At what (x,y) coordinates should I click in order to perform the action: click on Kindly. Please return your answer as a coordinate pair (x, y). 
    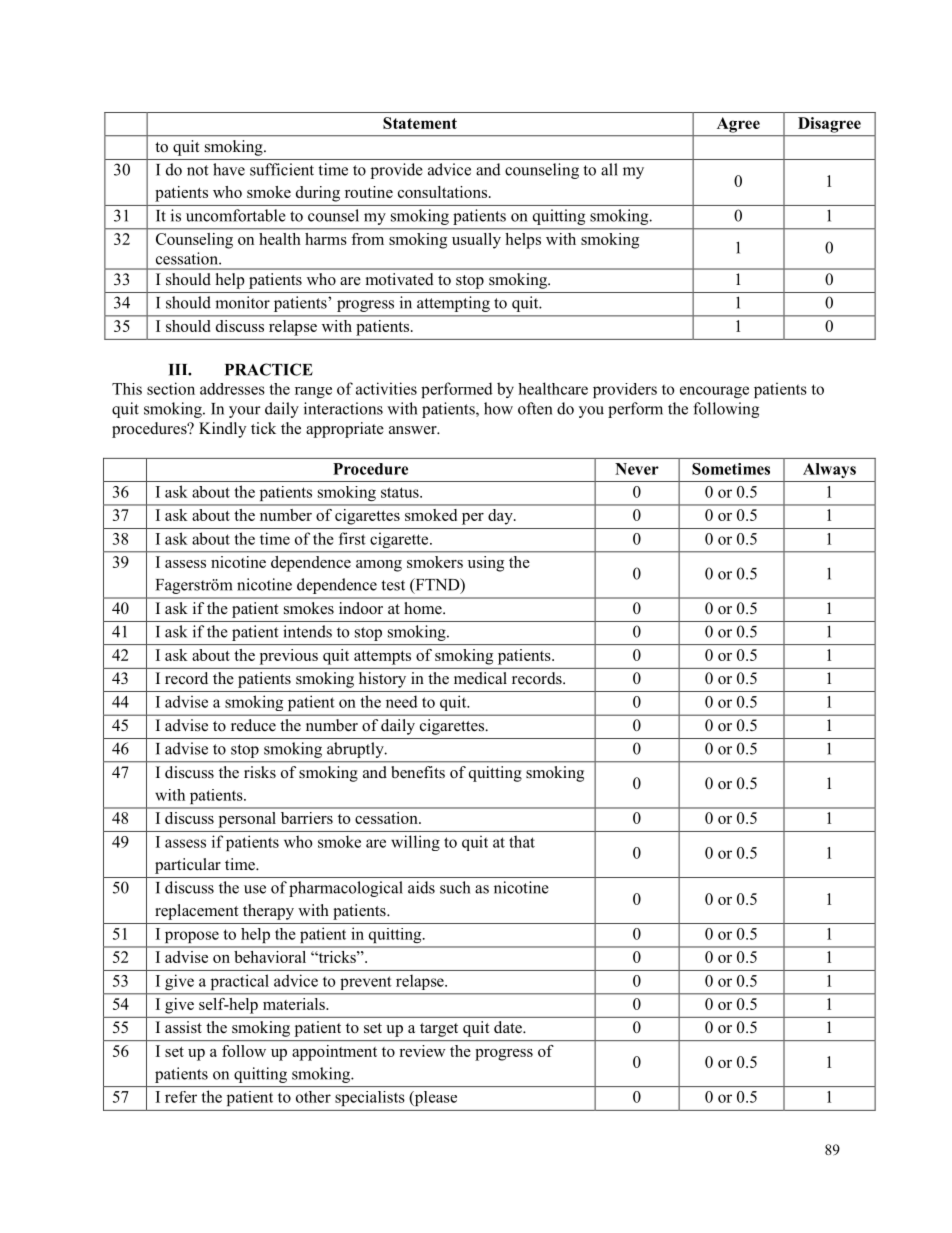
    Looking at the image, I should click on (222, 430).
